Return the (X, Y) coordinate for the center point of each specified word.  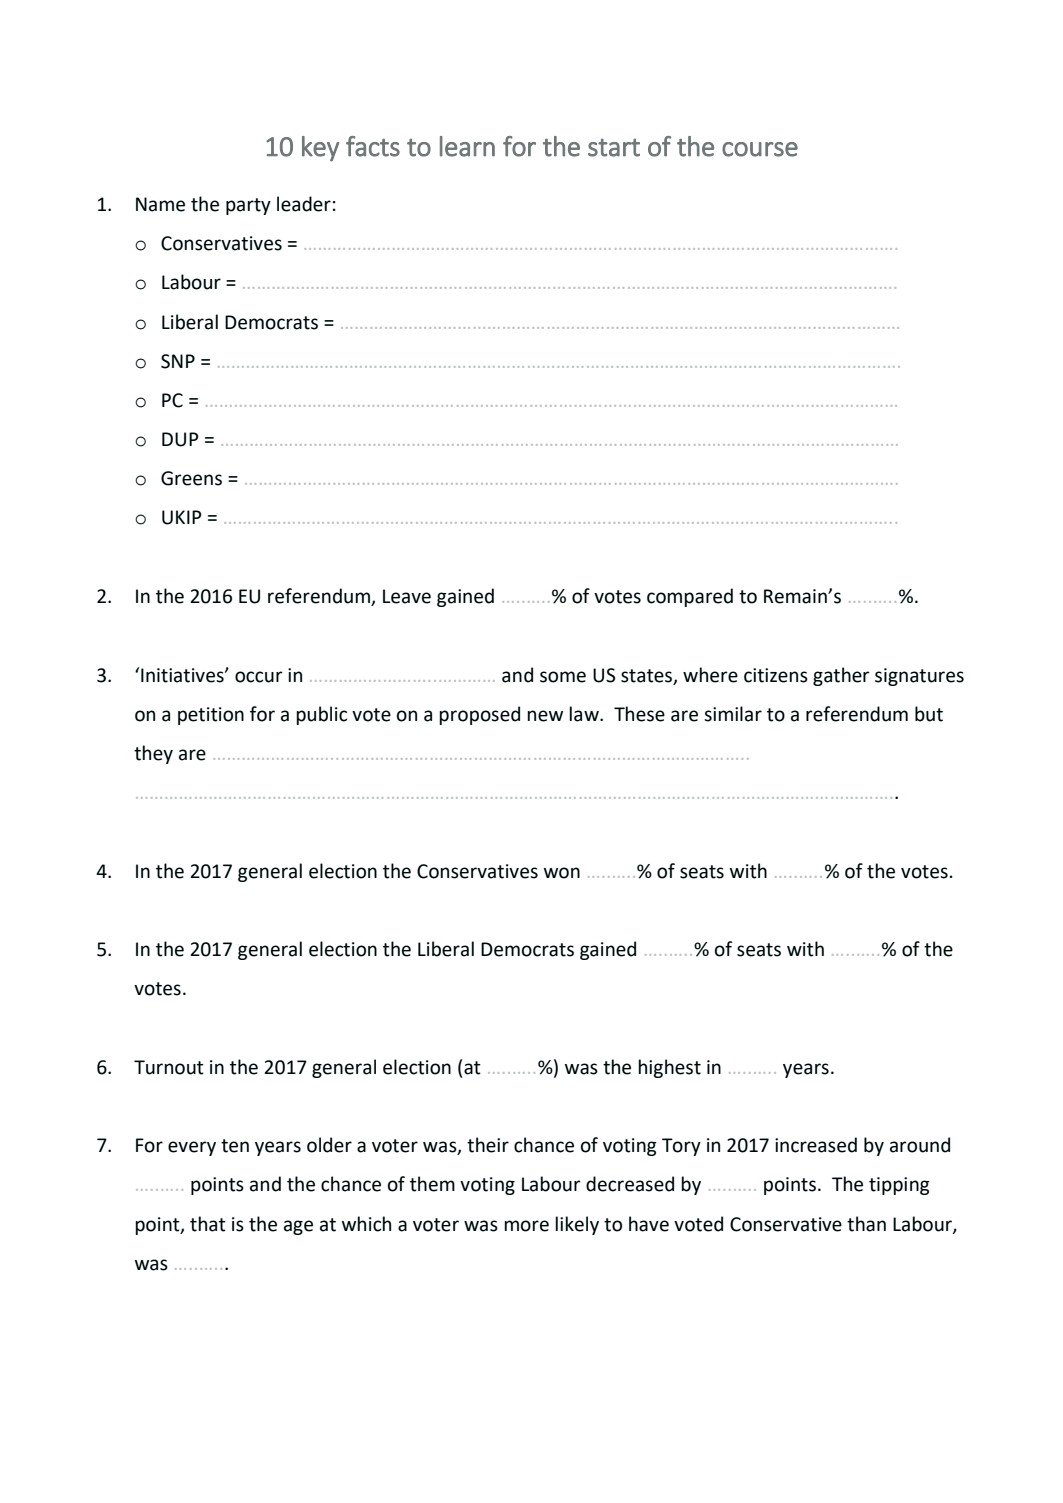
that (208, 1224)
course (760, 149)
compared (690, 597)
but (929, 714)
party (248, 206)
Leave (407, 596)
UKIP (182, 517)
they (153, 754)
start (614, 148)
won (562, 873)
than (866, 1224)
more (526, 1226)
